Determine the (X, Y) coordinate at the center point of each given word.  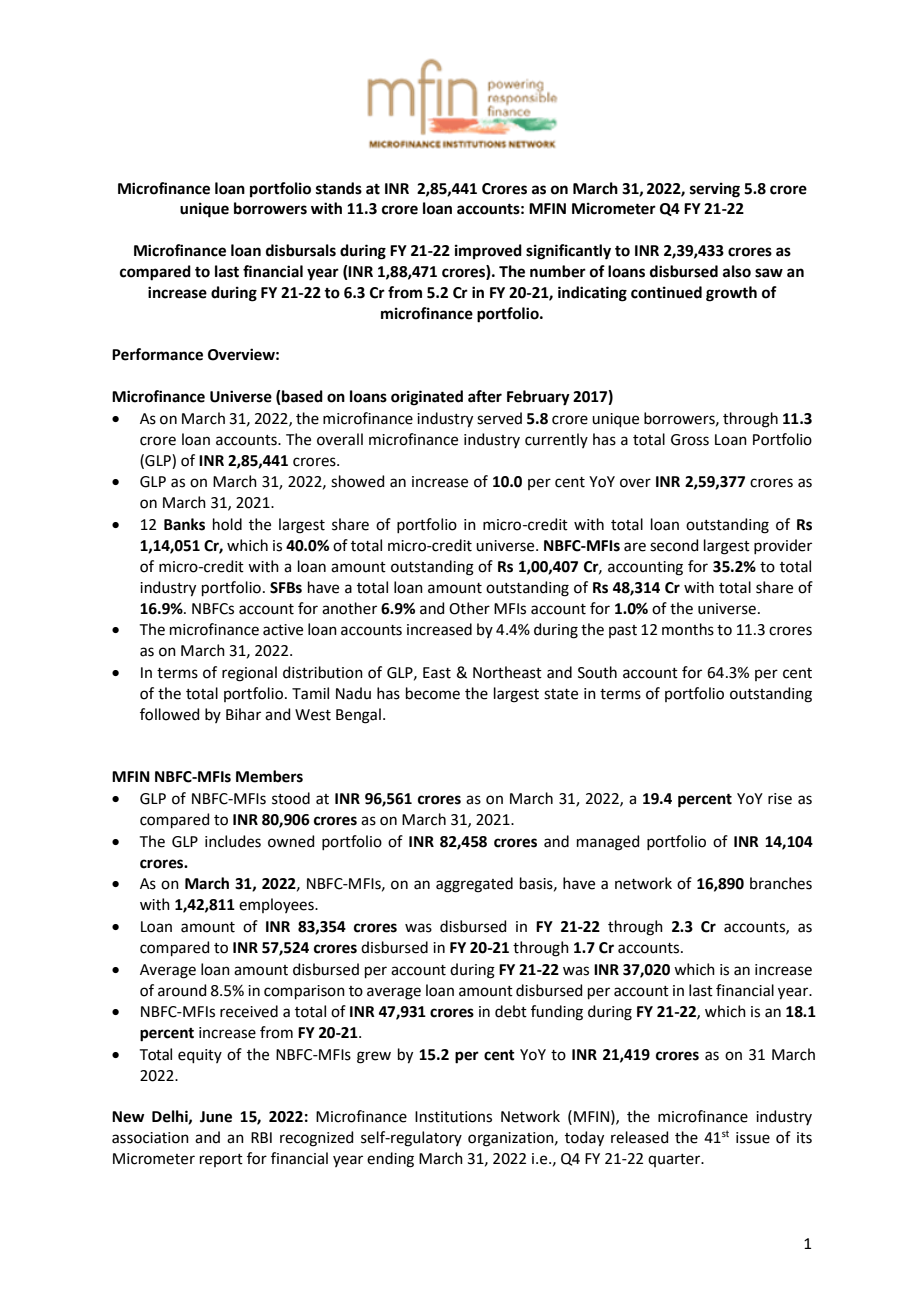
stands (339, 188)
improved (488, 252)
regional (249, 674)
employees (277, 905)
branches (781, 883)
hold (227, 524)
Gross (690, 440)
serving (715, 190)
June (216, 1117)
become (433, 693)
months (688, 629)
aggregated (474, 885)
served (499, 418)
